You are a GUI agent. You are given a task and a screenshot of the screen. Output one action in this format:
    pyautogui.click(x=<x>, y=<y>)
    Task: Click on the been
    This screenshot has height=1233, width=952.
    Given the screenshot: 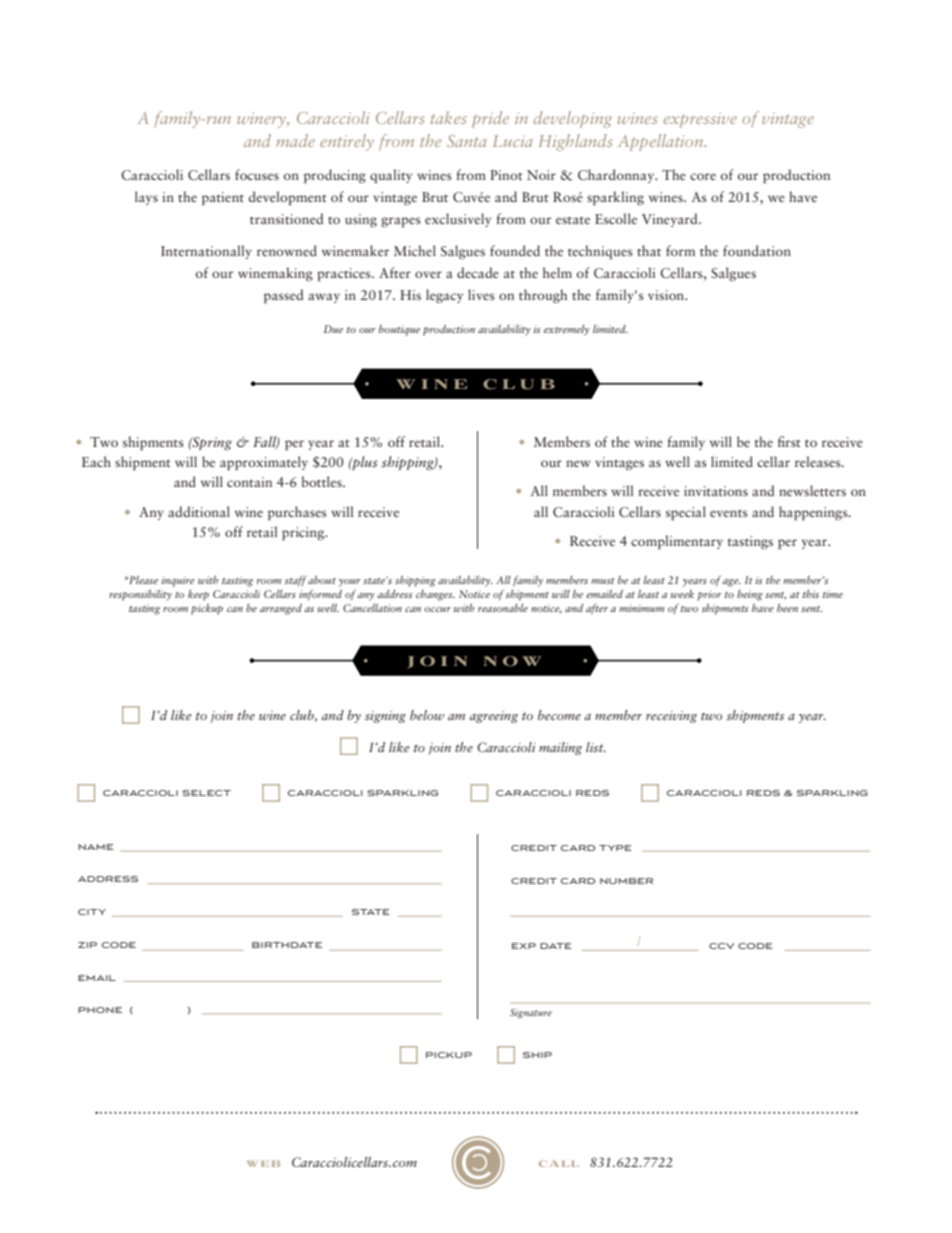 What is the action you would take?
    pyautogui.click(x=787, y=607)
